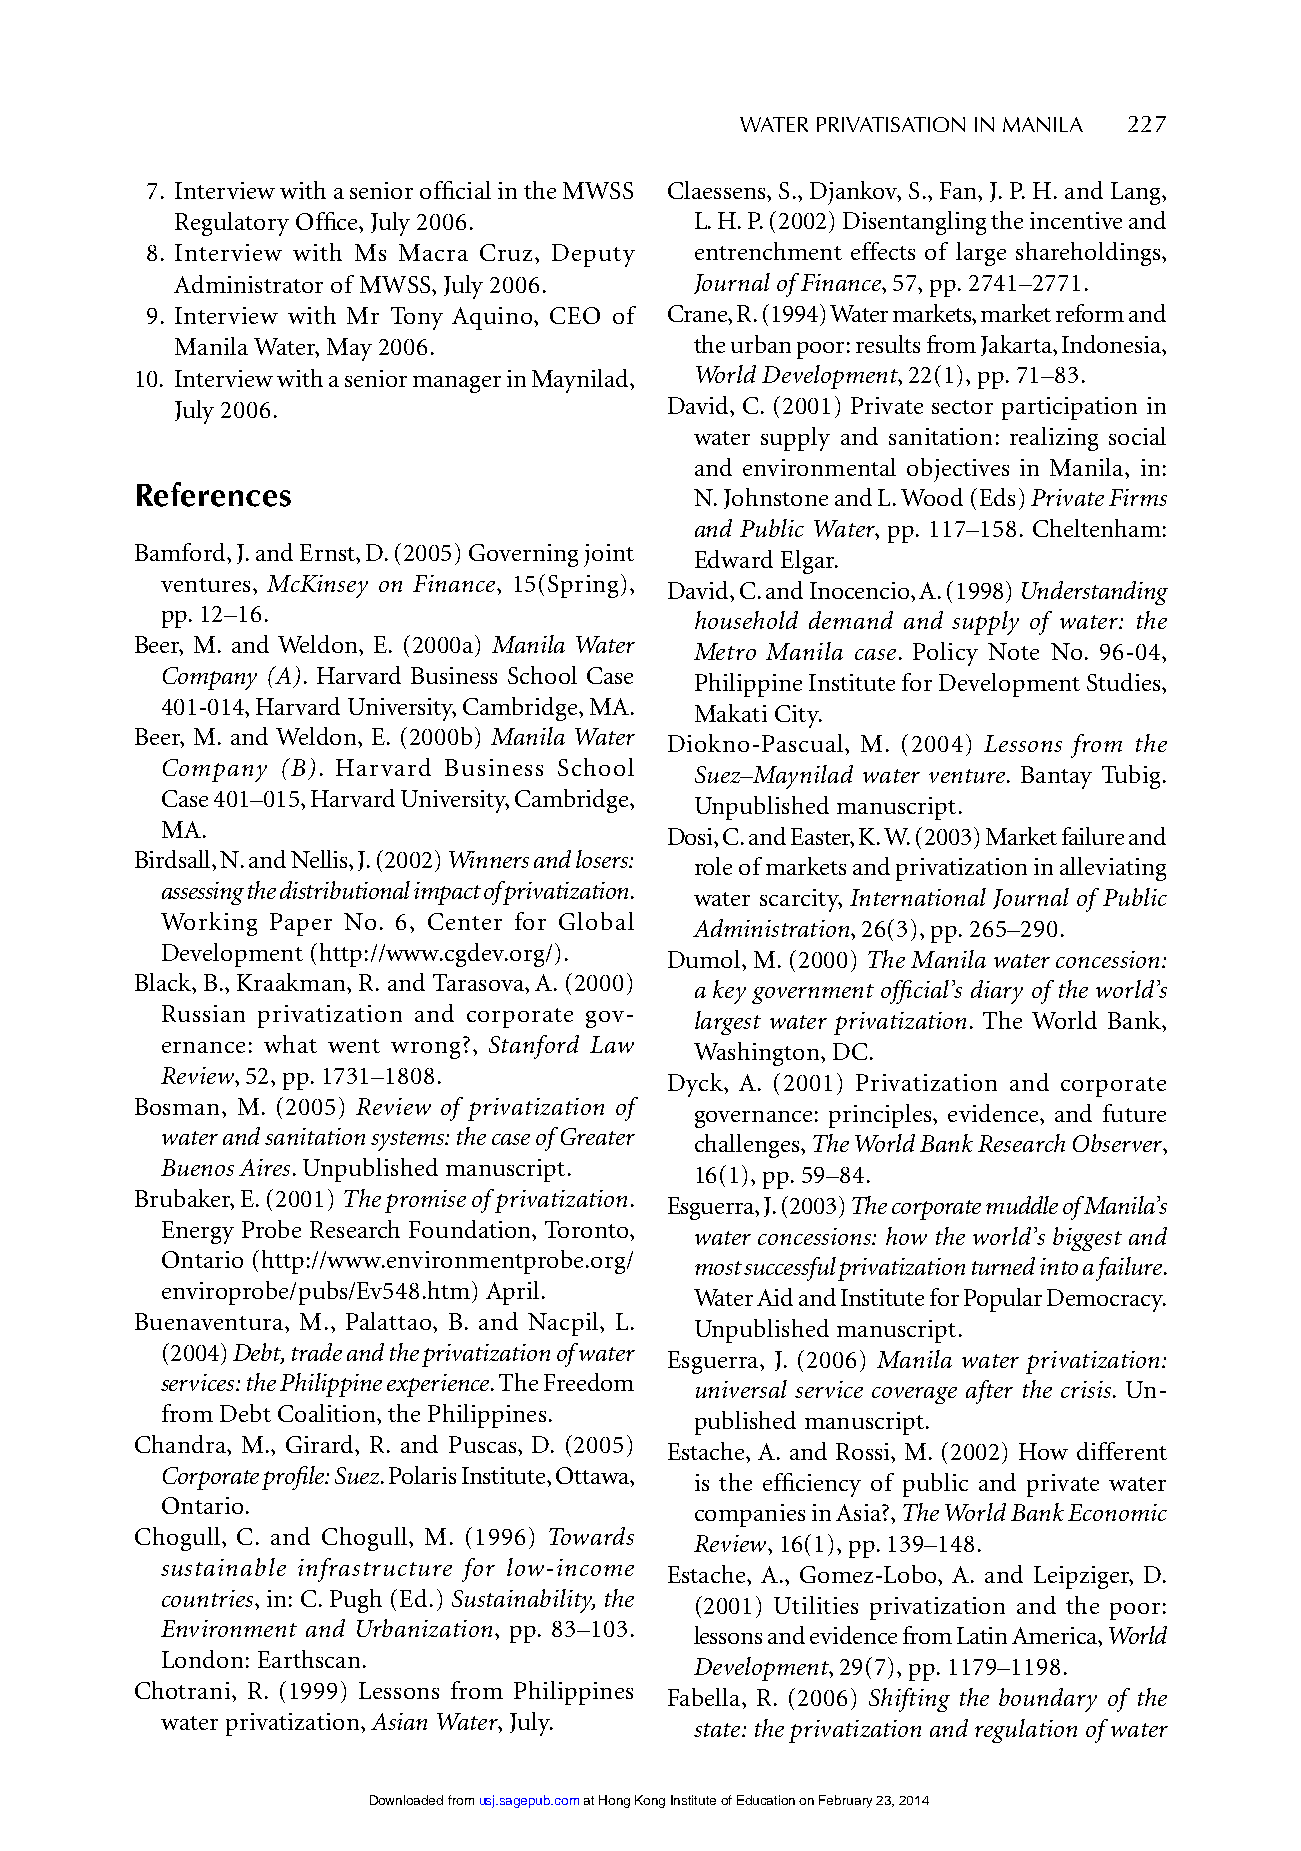  What do you see at coordinates (1022, 1205) in the screenshot?
I see `muddle` at bounding box center [1022, 1205].
